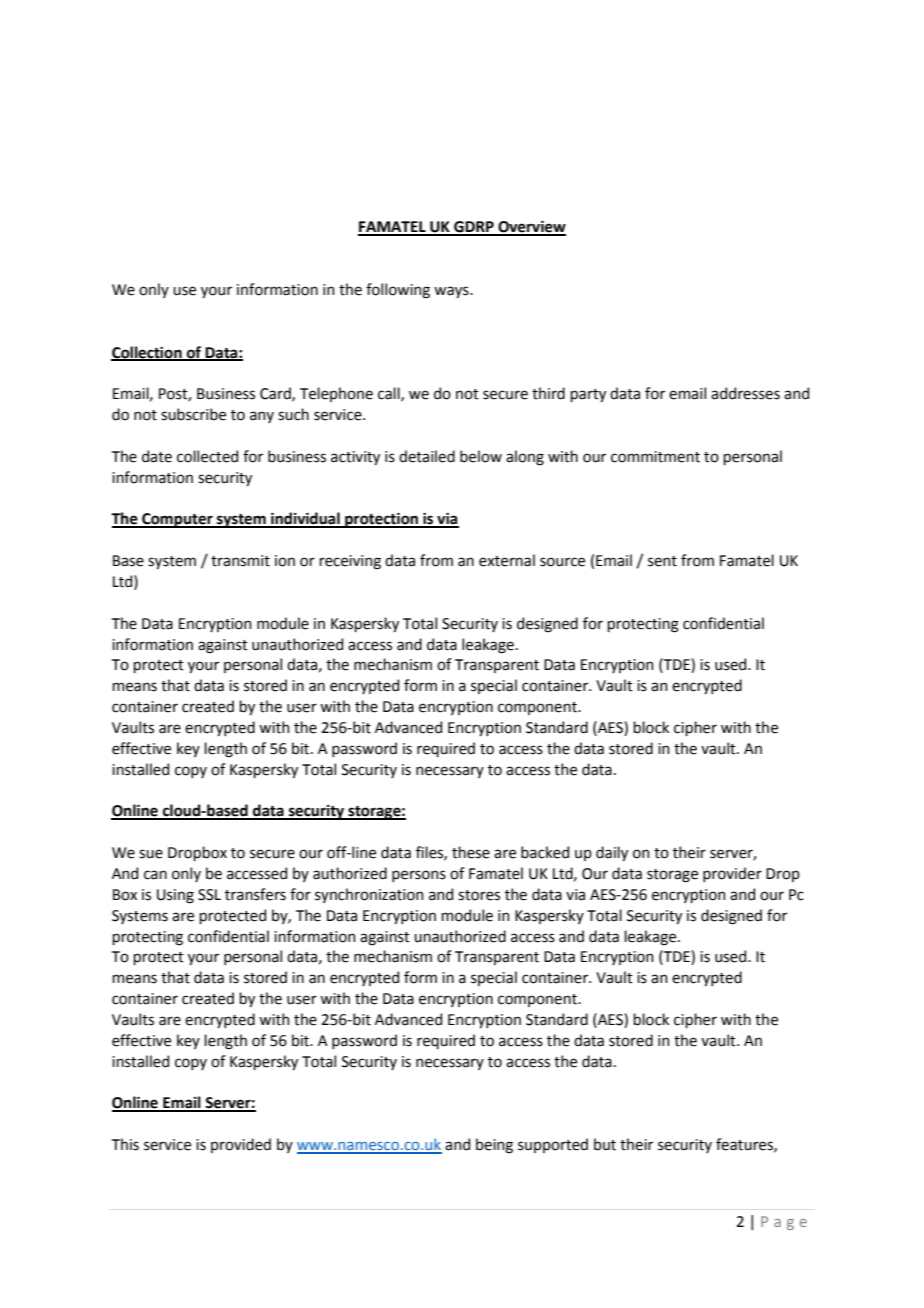  What do you see at coordinates (531, 228) in the screenshot?
I see `Overview` at bounding box center [531, 228].
